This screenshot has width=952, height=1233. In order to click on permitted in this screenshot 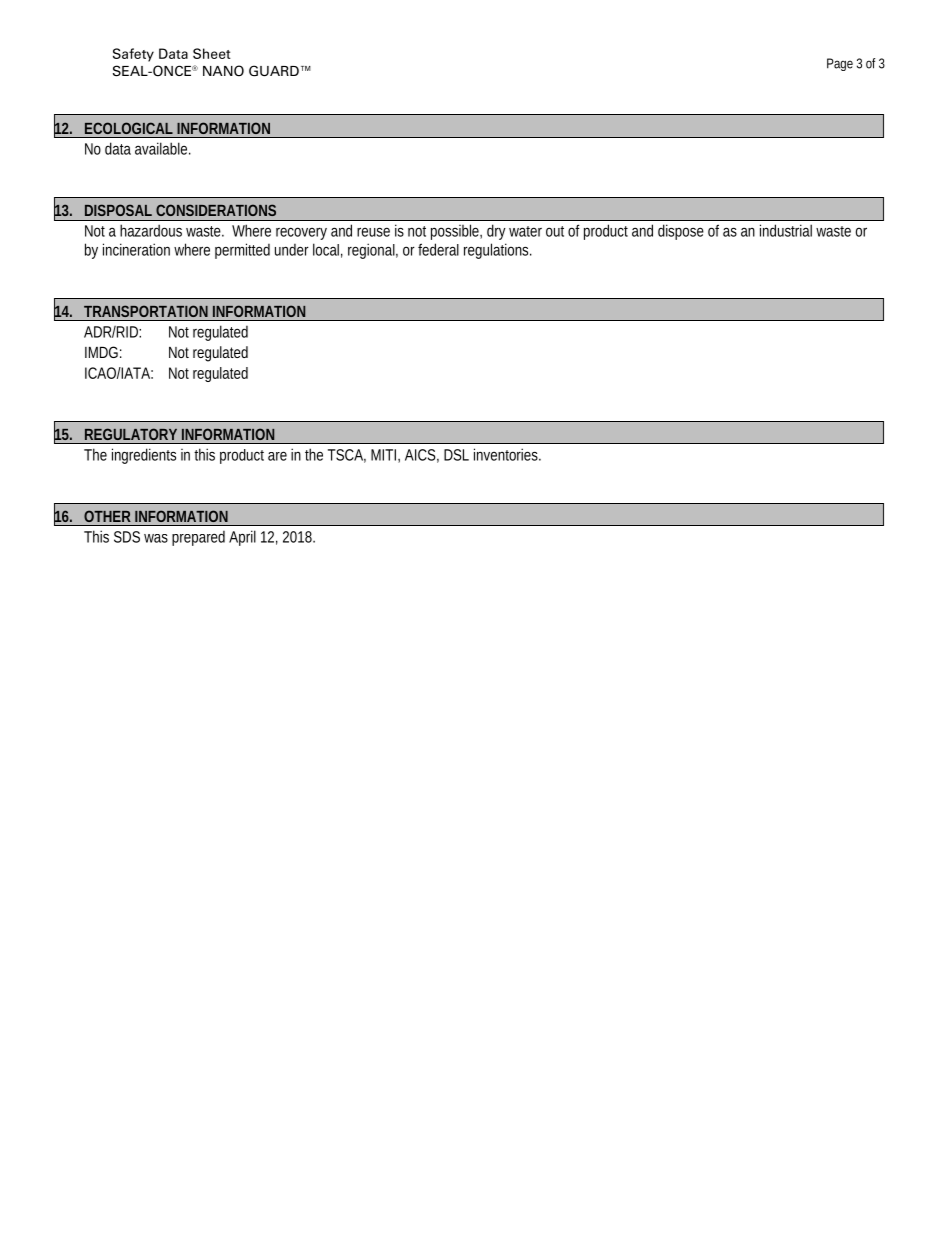, I will do `click(242, 251)`.
